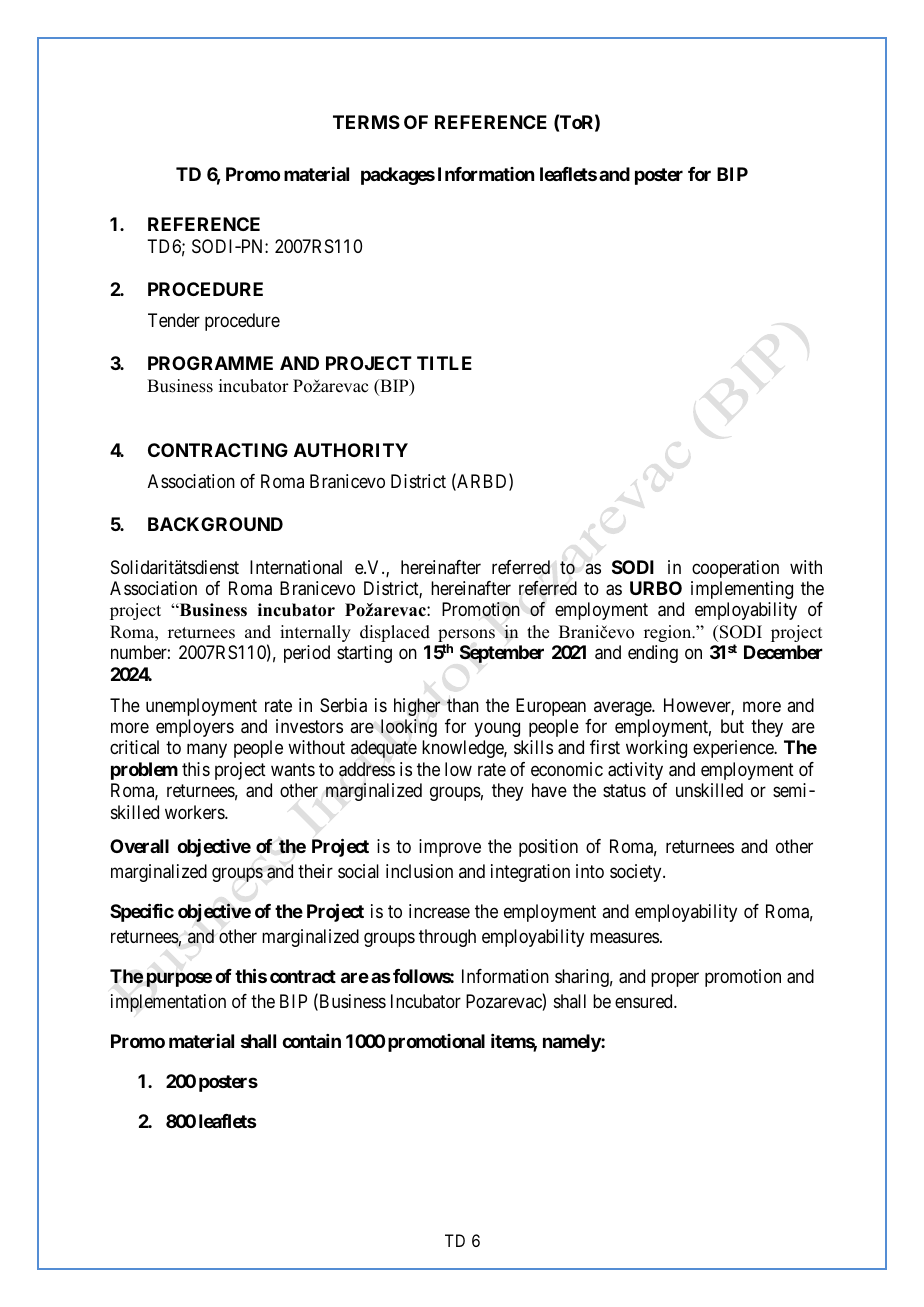  I want to click on AUTHORITY, so click(351, 450).
